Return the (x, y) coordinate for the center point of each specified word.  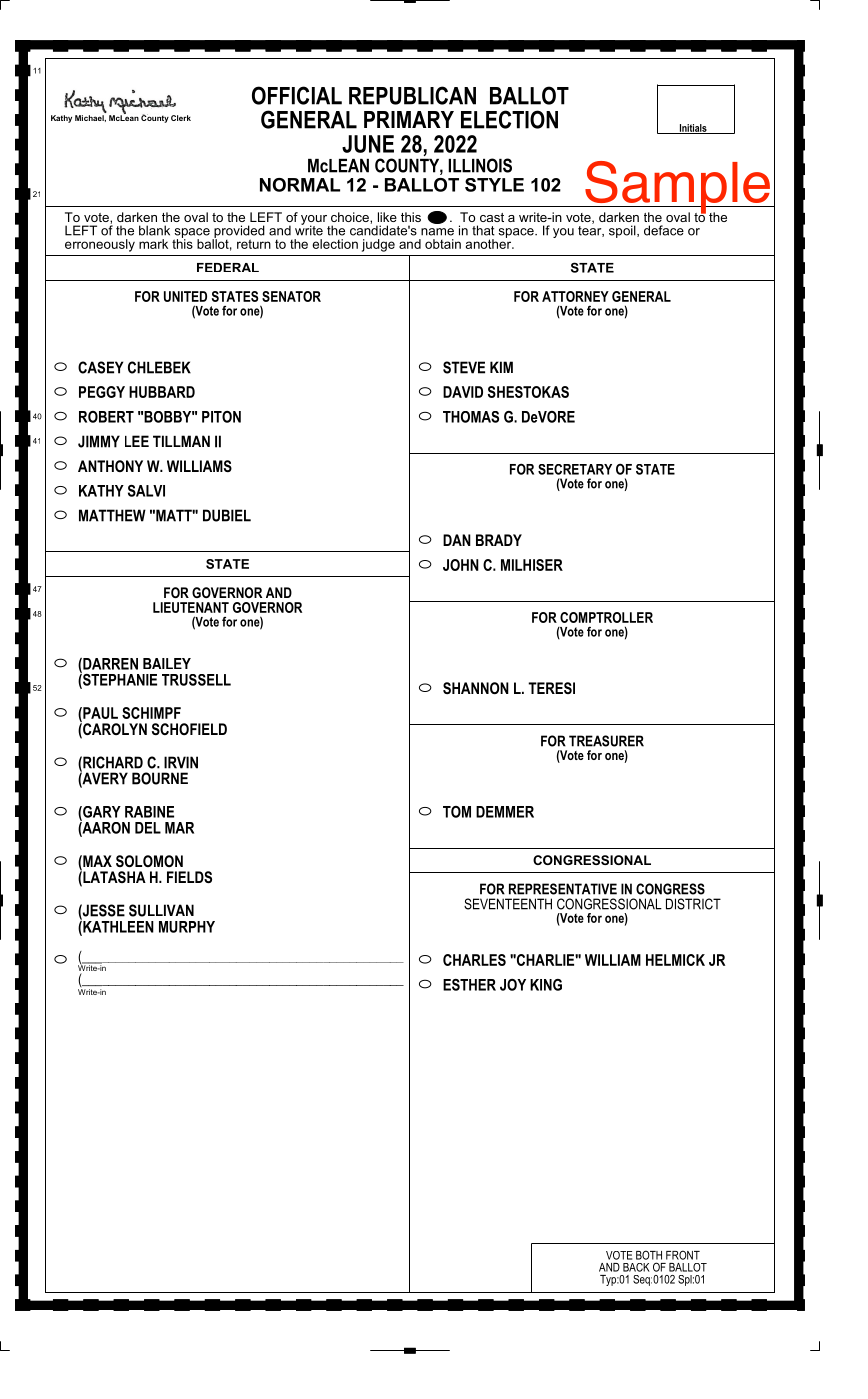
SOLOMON (149, 861)
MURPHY (187, 927)
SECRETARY (575, 469)
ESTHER (469, 985)
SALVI (146, 491)
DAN (457, 540)
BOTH (649, 1255)
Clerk (181, 118)
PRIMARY (409, 119)
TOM (457, 812)
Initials (693, 129)
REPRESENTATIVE (563, 889)
